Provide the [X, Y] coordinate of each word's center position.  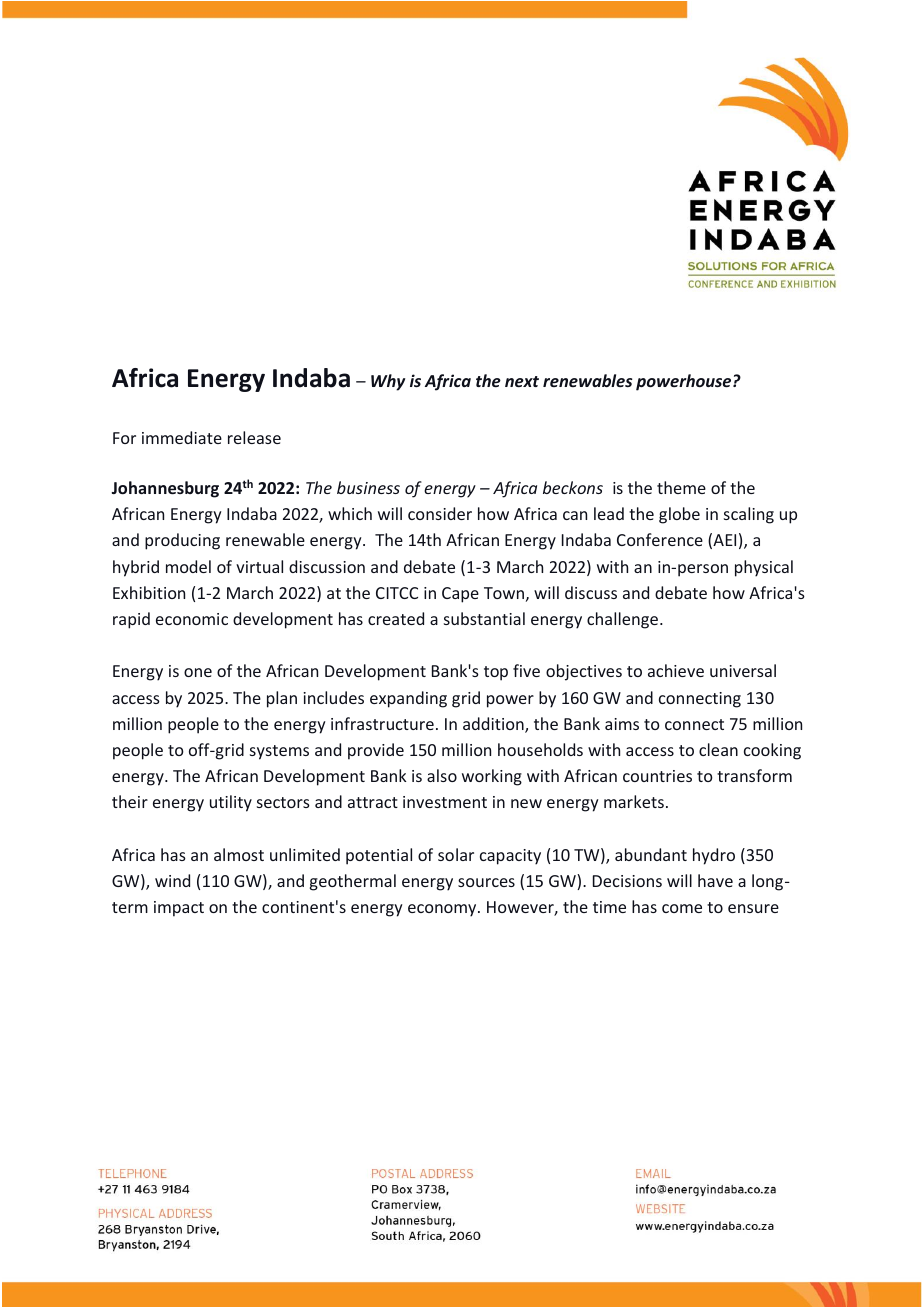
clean [718, 749]
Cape [460, 595]
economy [443, 910]
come [682, 908]
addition [494, 725]
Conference [660, 539]
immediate [182, 437]
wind [172, 880]
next [522, 381]
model [188, 566]
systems [279, 752]
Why [388, 382]
